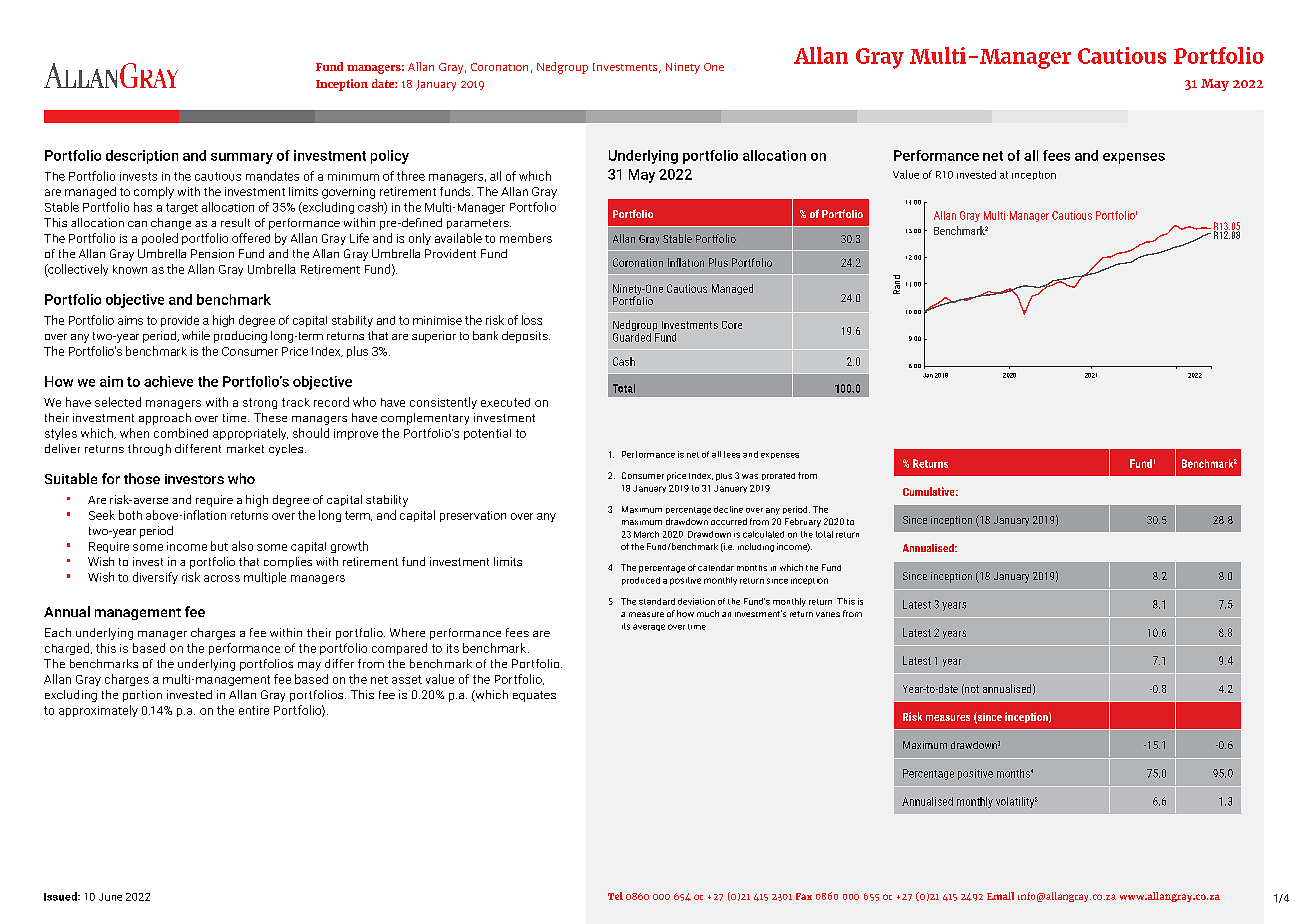 The width and height of the screenshot is (1308, 924). What do you see at coordinates (473, 516) in the screenshot?
I see `preservation` at bounding box center [473, 516].
